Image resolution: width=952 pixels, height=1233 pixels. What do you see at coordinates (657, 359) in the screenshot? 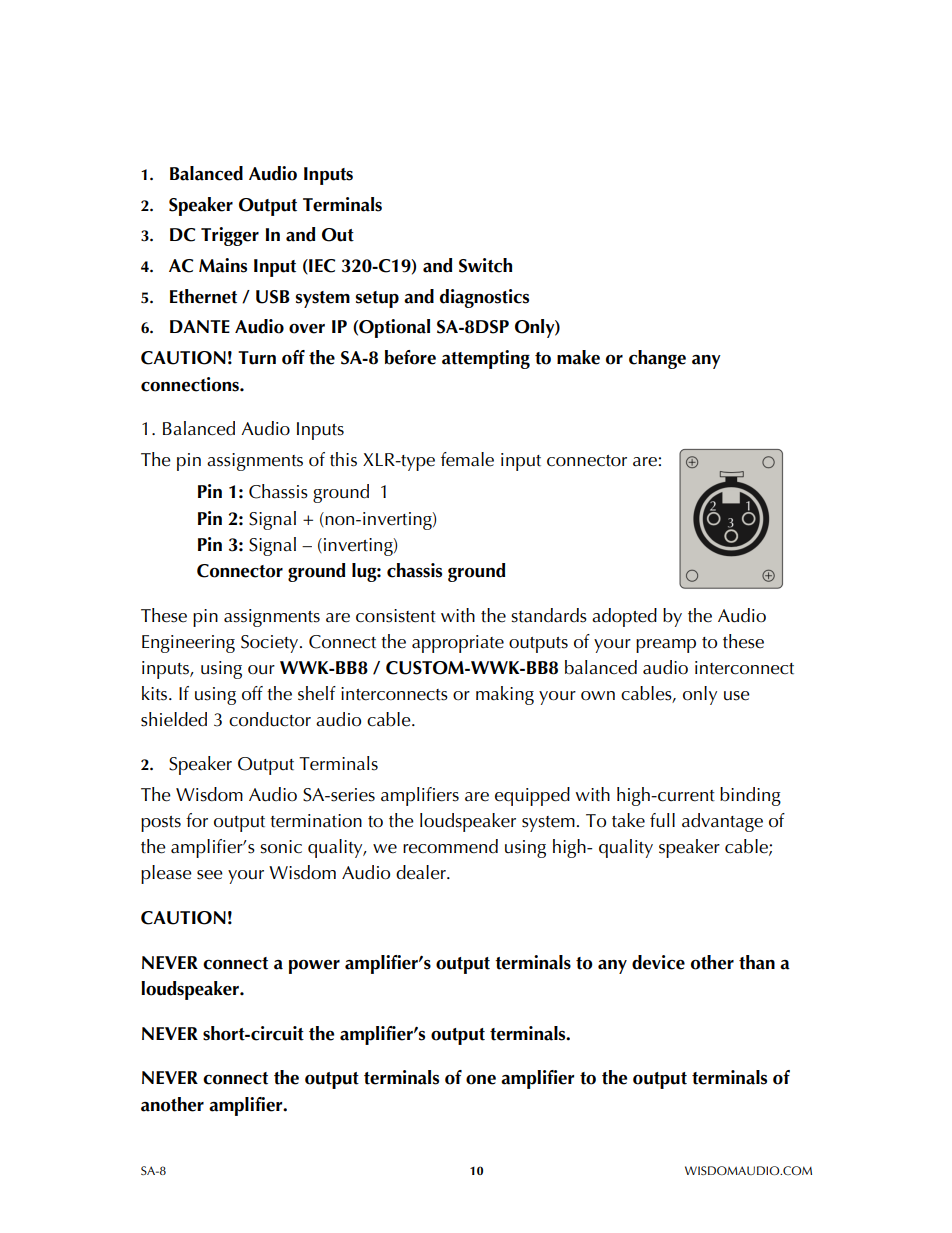
I see `change` at bounding box center [657, 359].
